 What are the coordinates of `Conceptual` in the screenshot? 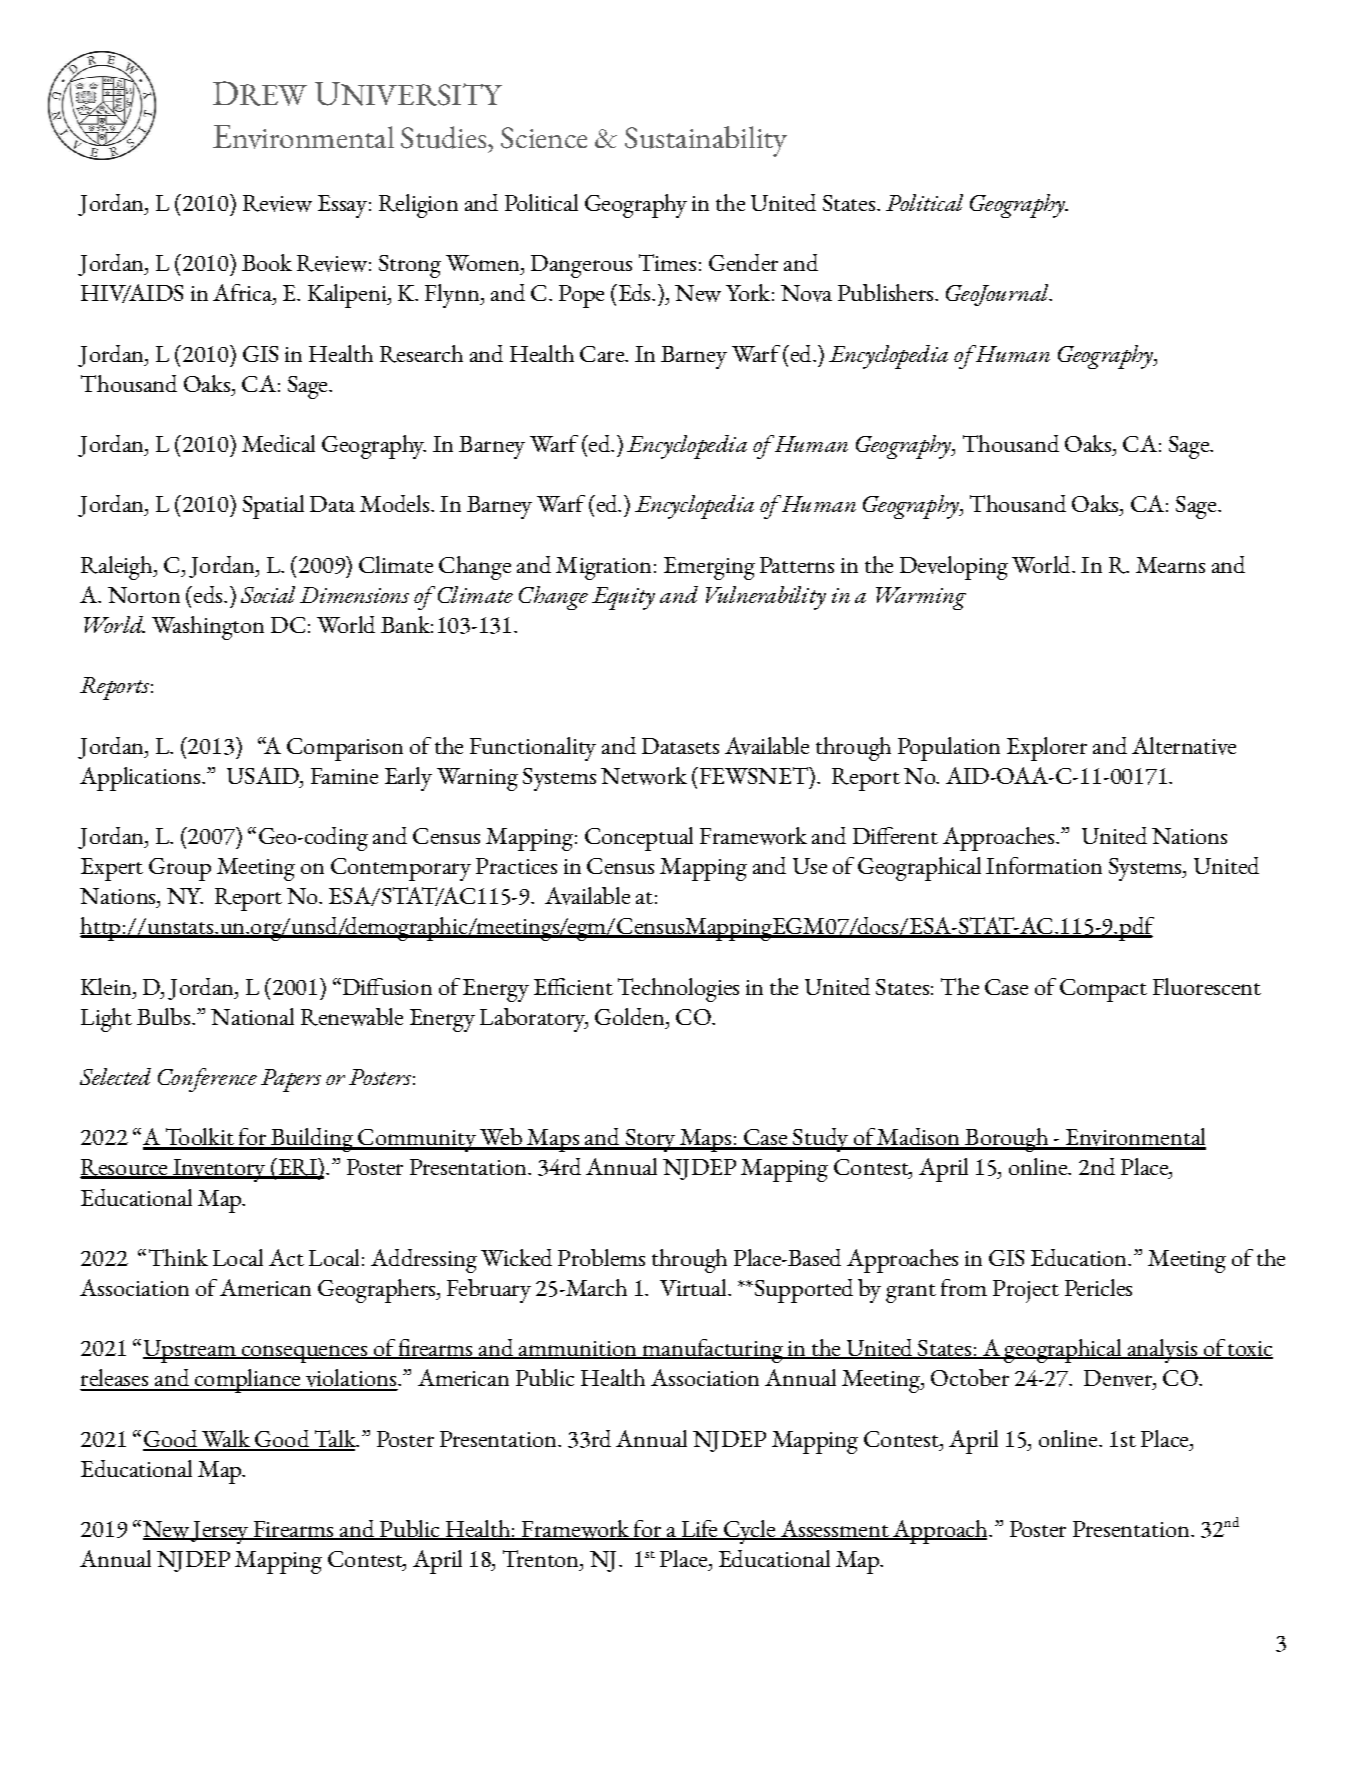 It's located at (639, 839).
